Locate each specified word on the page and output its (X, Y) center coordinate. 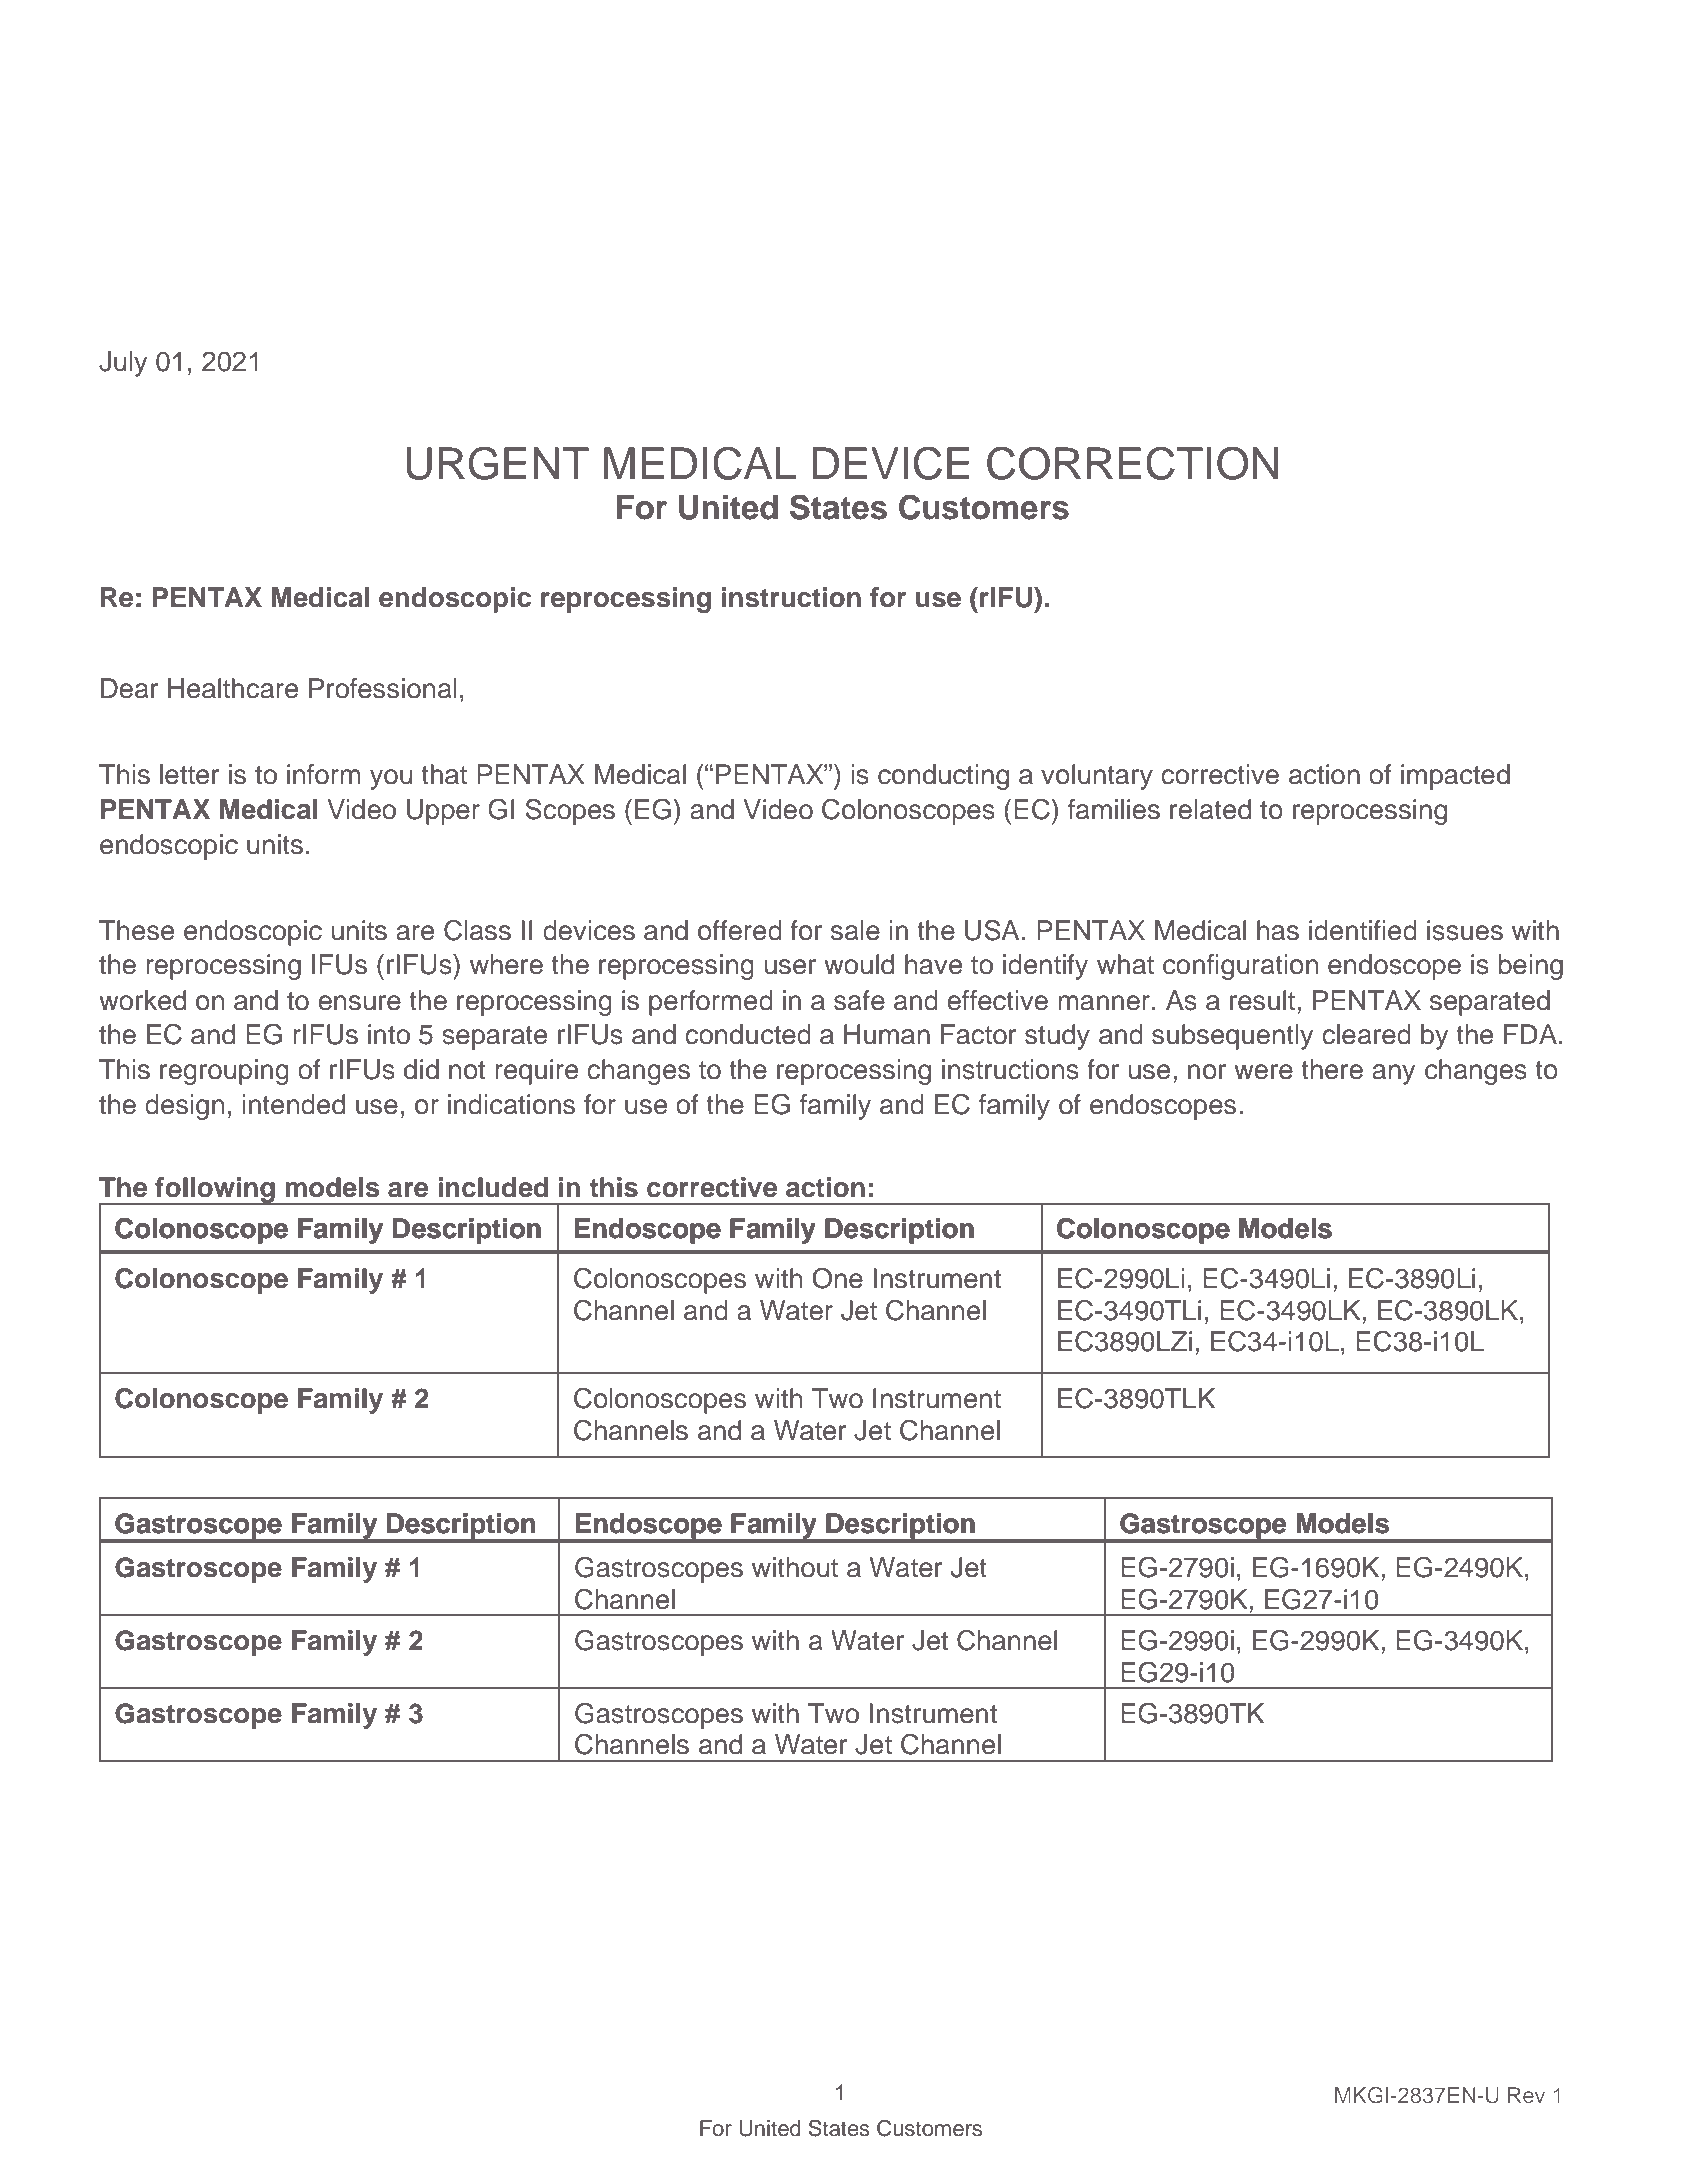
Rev (1526, 2095)
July (123, 364)
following (215, 1191)
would (859, 964)
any (1393, 1074)
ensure (359, 1003)
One (837, 1278)
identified (1363, 930)
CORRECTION (1132, 463)
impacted (1455, 777)
